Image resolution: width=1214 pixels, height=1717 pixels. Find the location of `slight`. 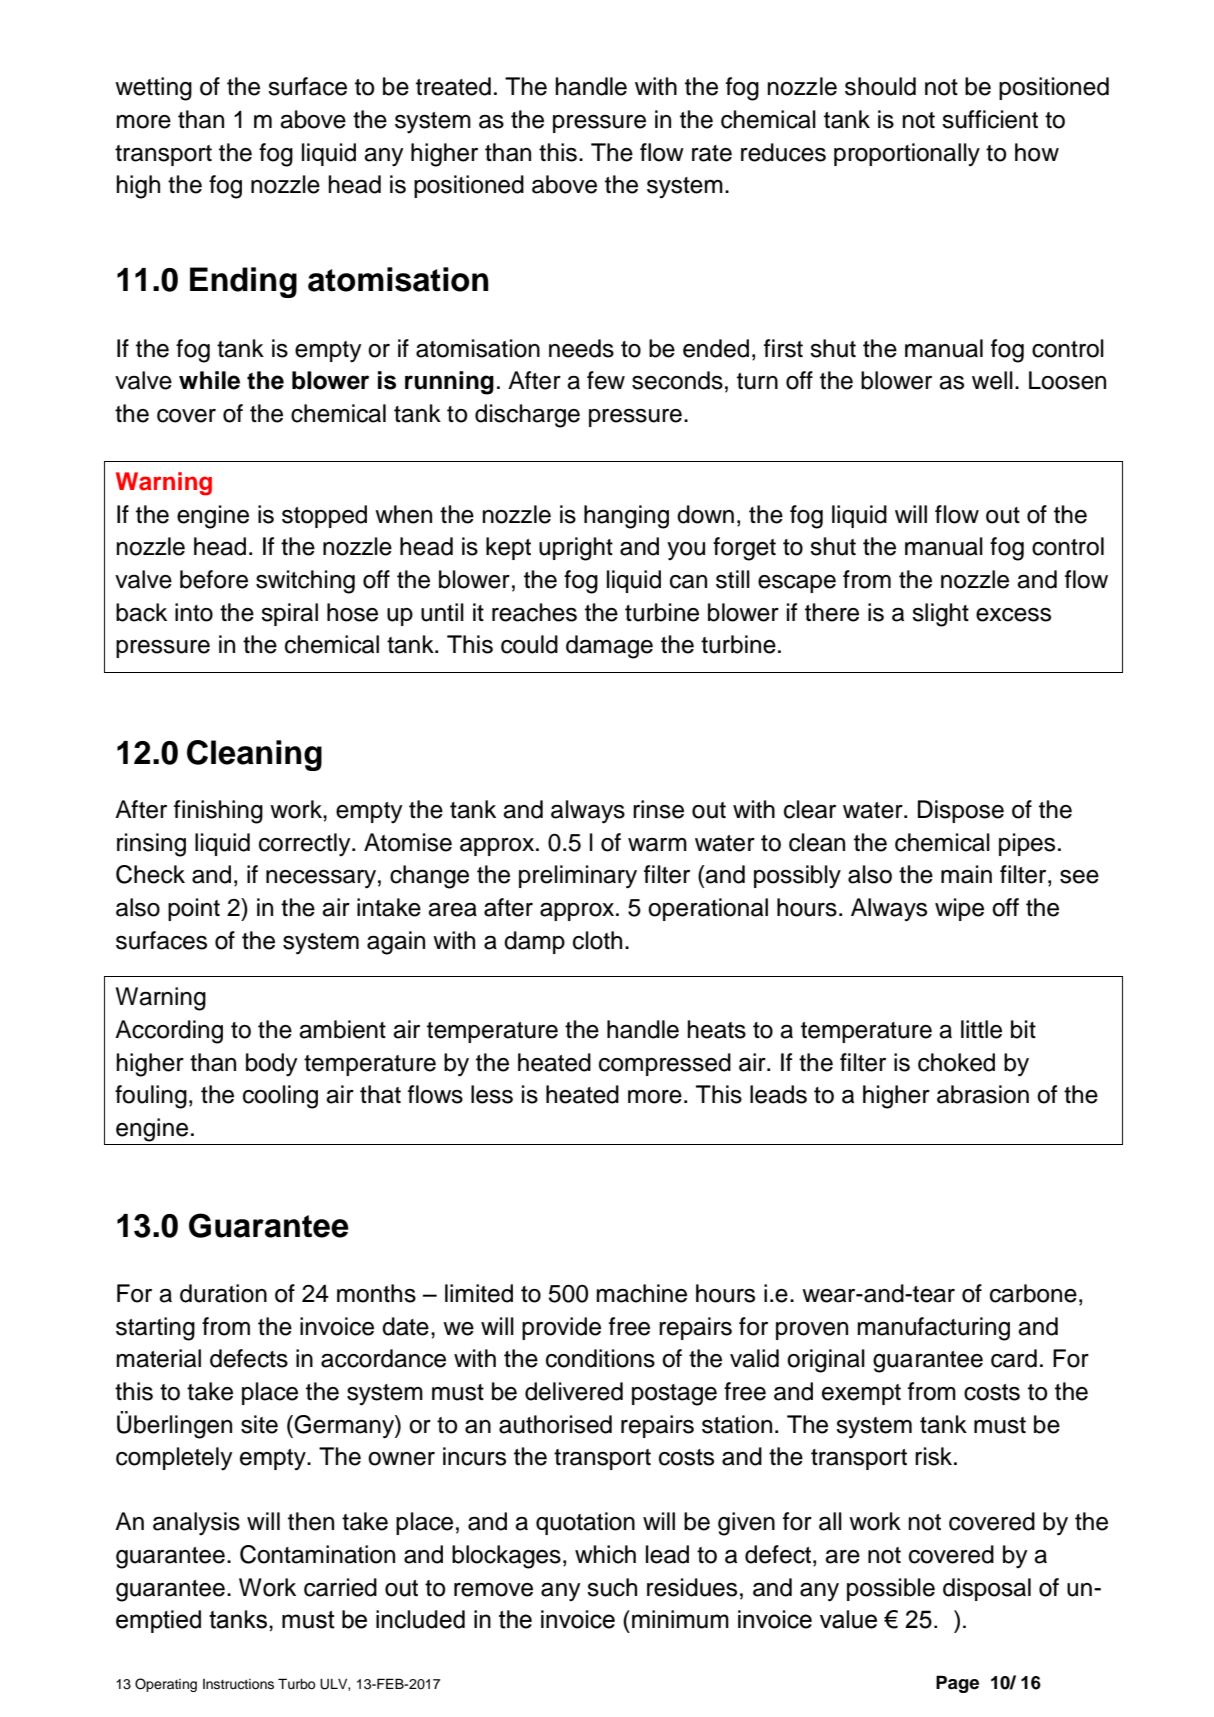

slight is located at coordinates (940, 615).
